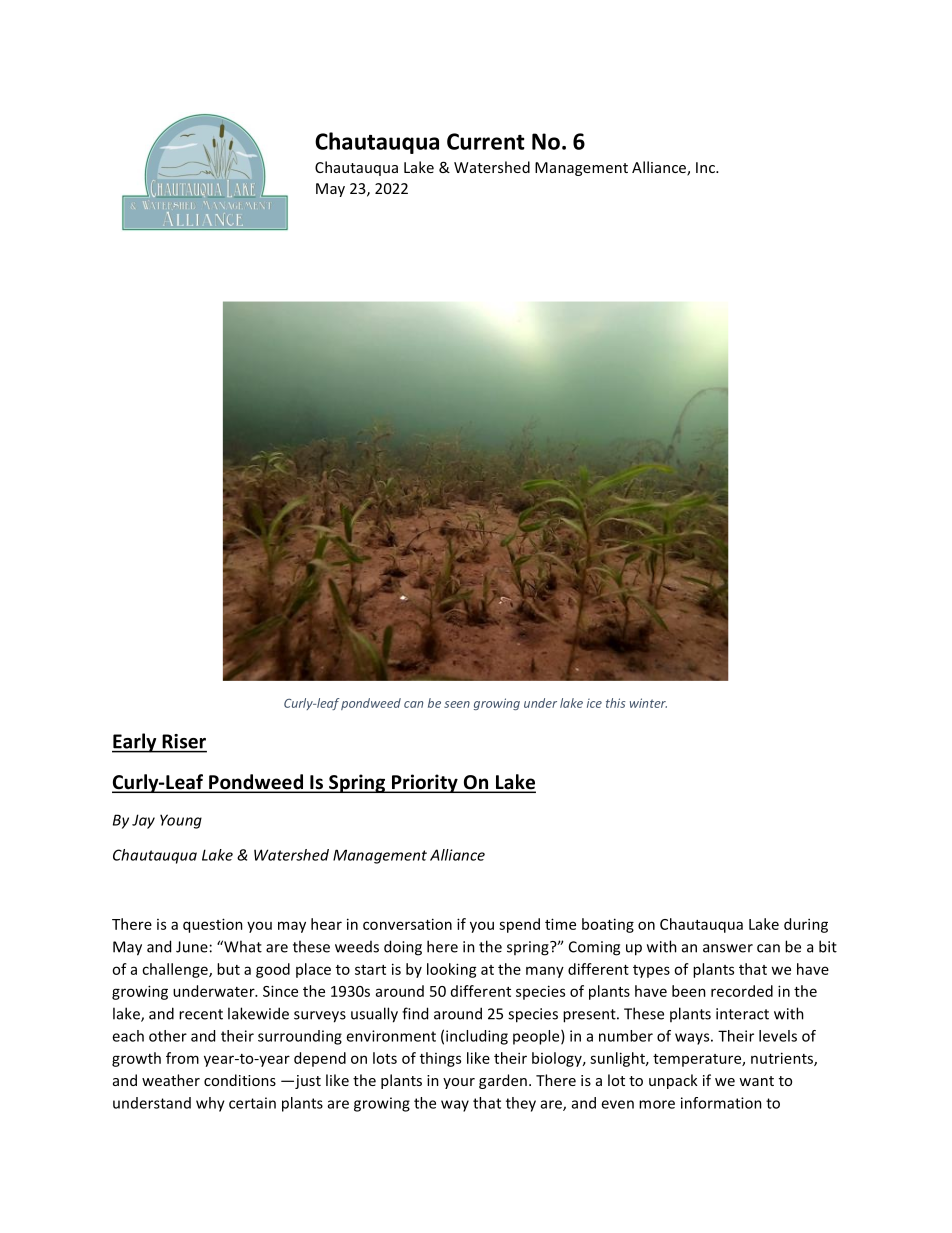  I want to click on winter, so click(648, 703).
